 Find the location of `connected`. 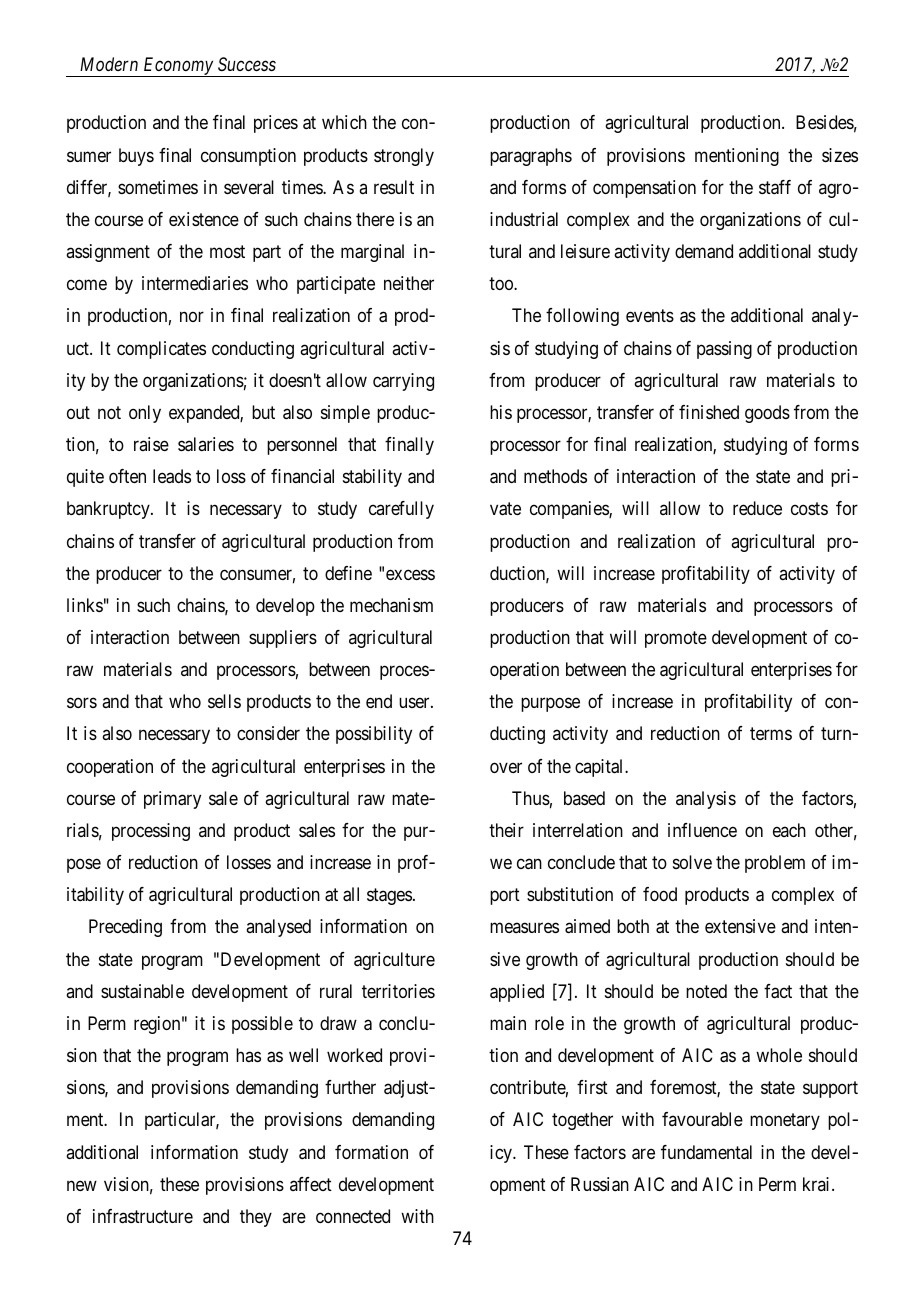

connected is located at coordinates (353, 1216).
